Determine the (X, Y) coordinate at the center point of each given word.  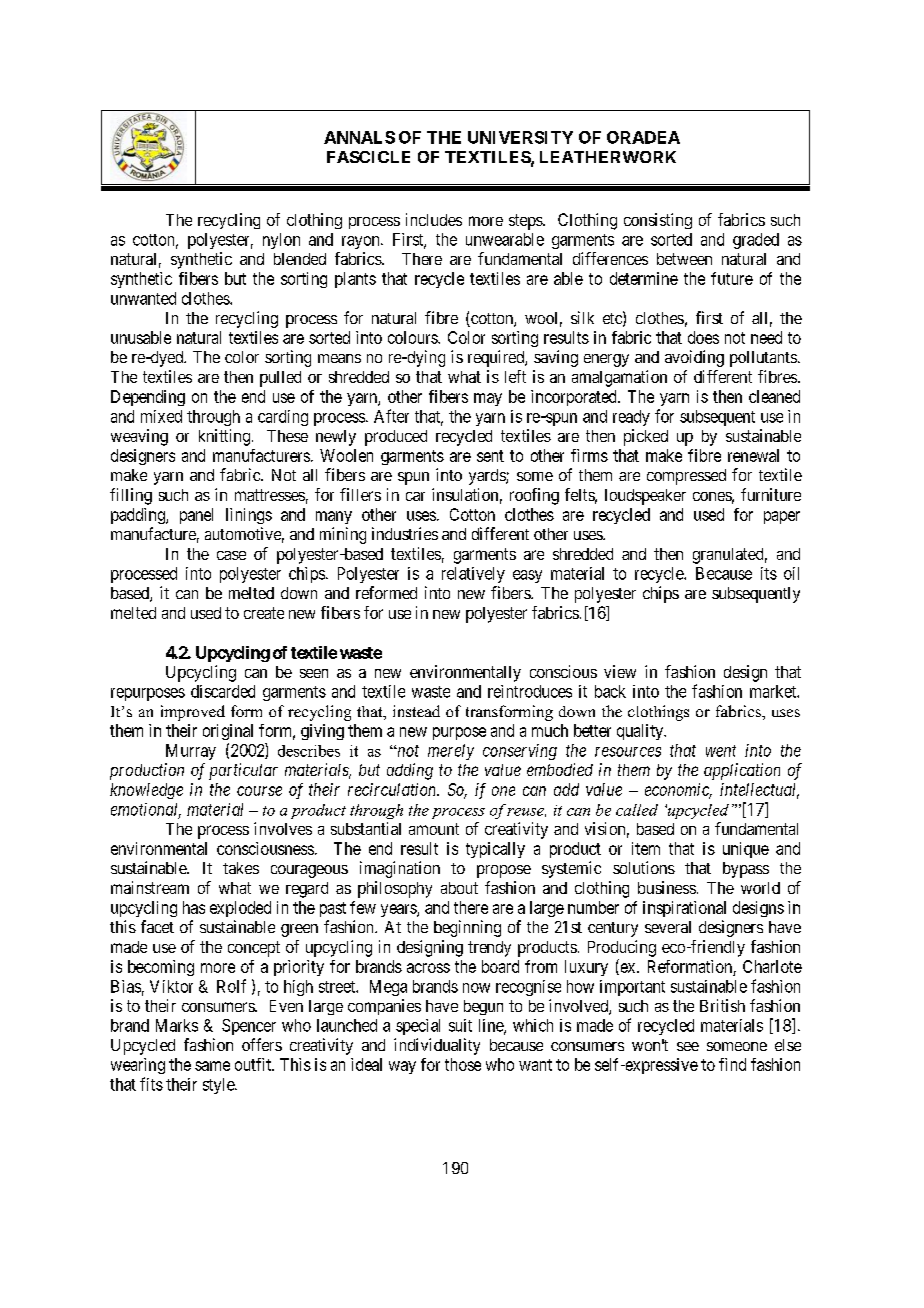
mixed (161, 416)
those (463, 1064)
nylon (281, 241)
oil (791, 573)
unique (746, 850)
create (264, 613)
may (488, 399)
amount (434, 829)
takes (241, 868)
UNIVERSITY (520, 137)
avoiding (694, 358)
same (212, 1066)
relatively (473, 575)
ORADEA (643, 137)
